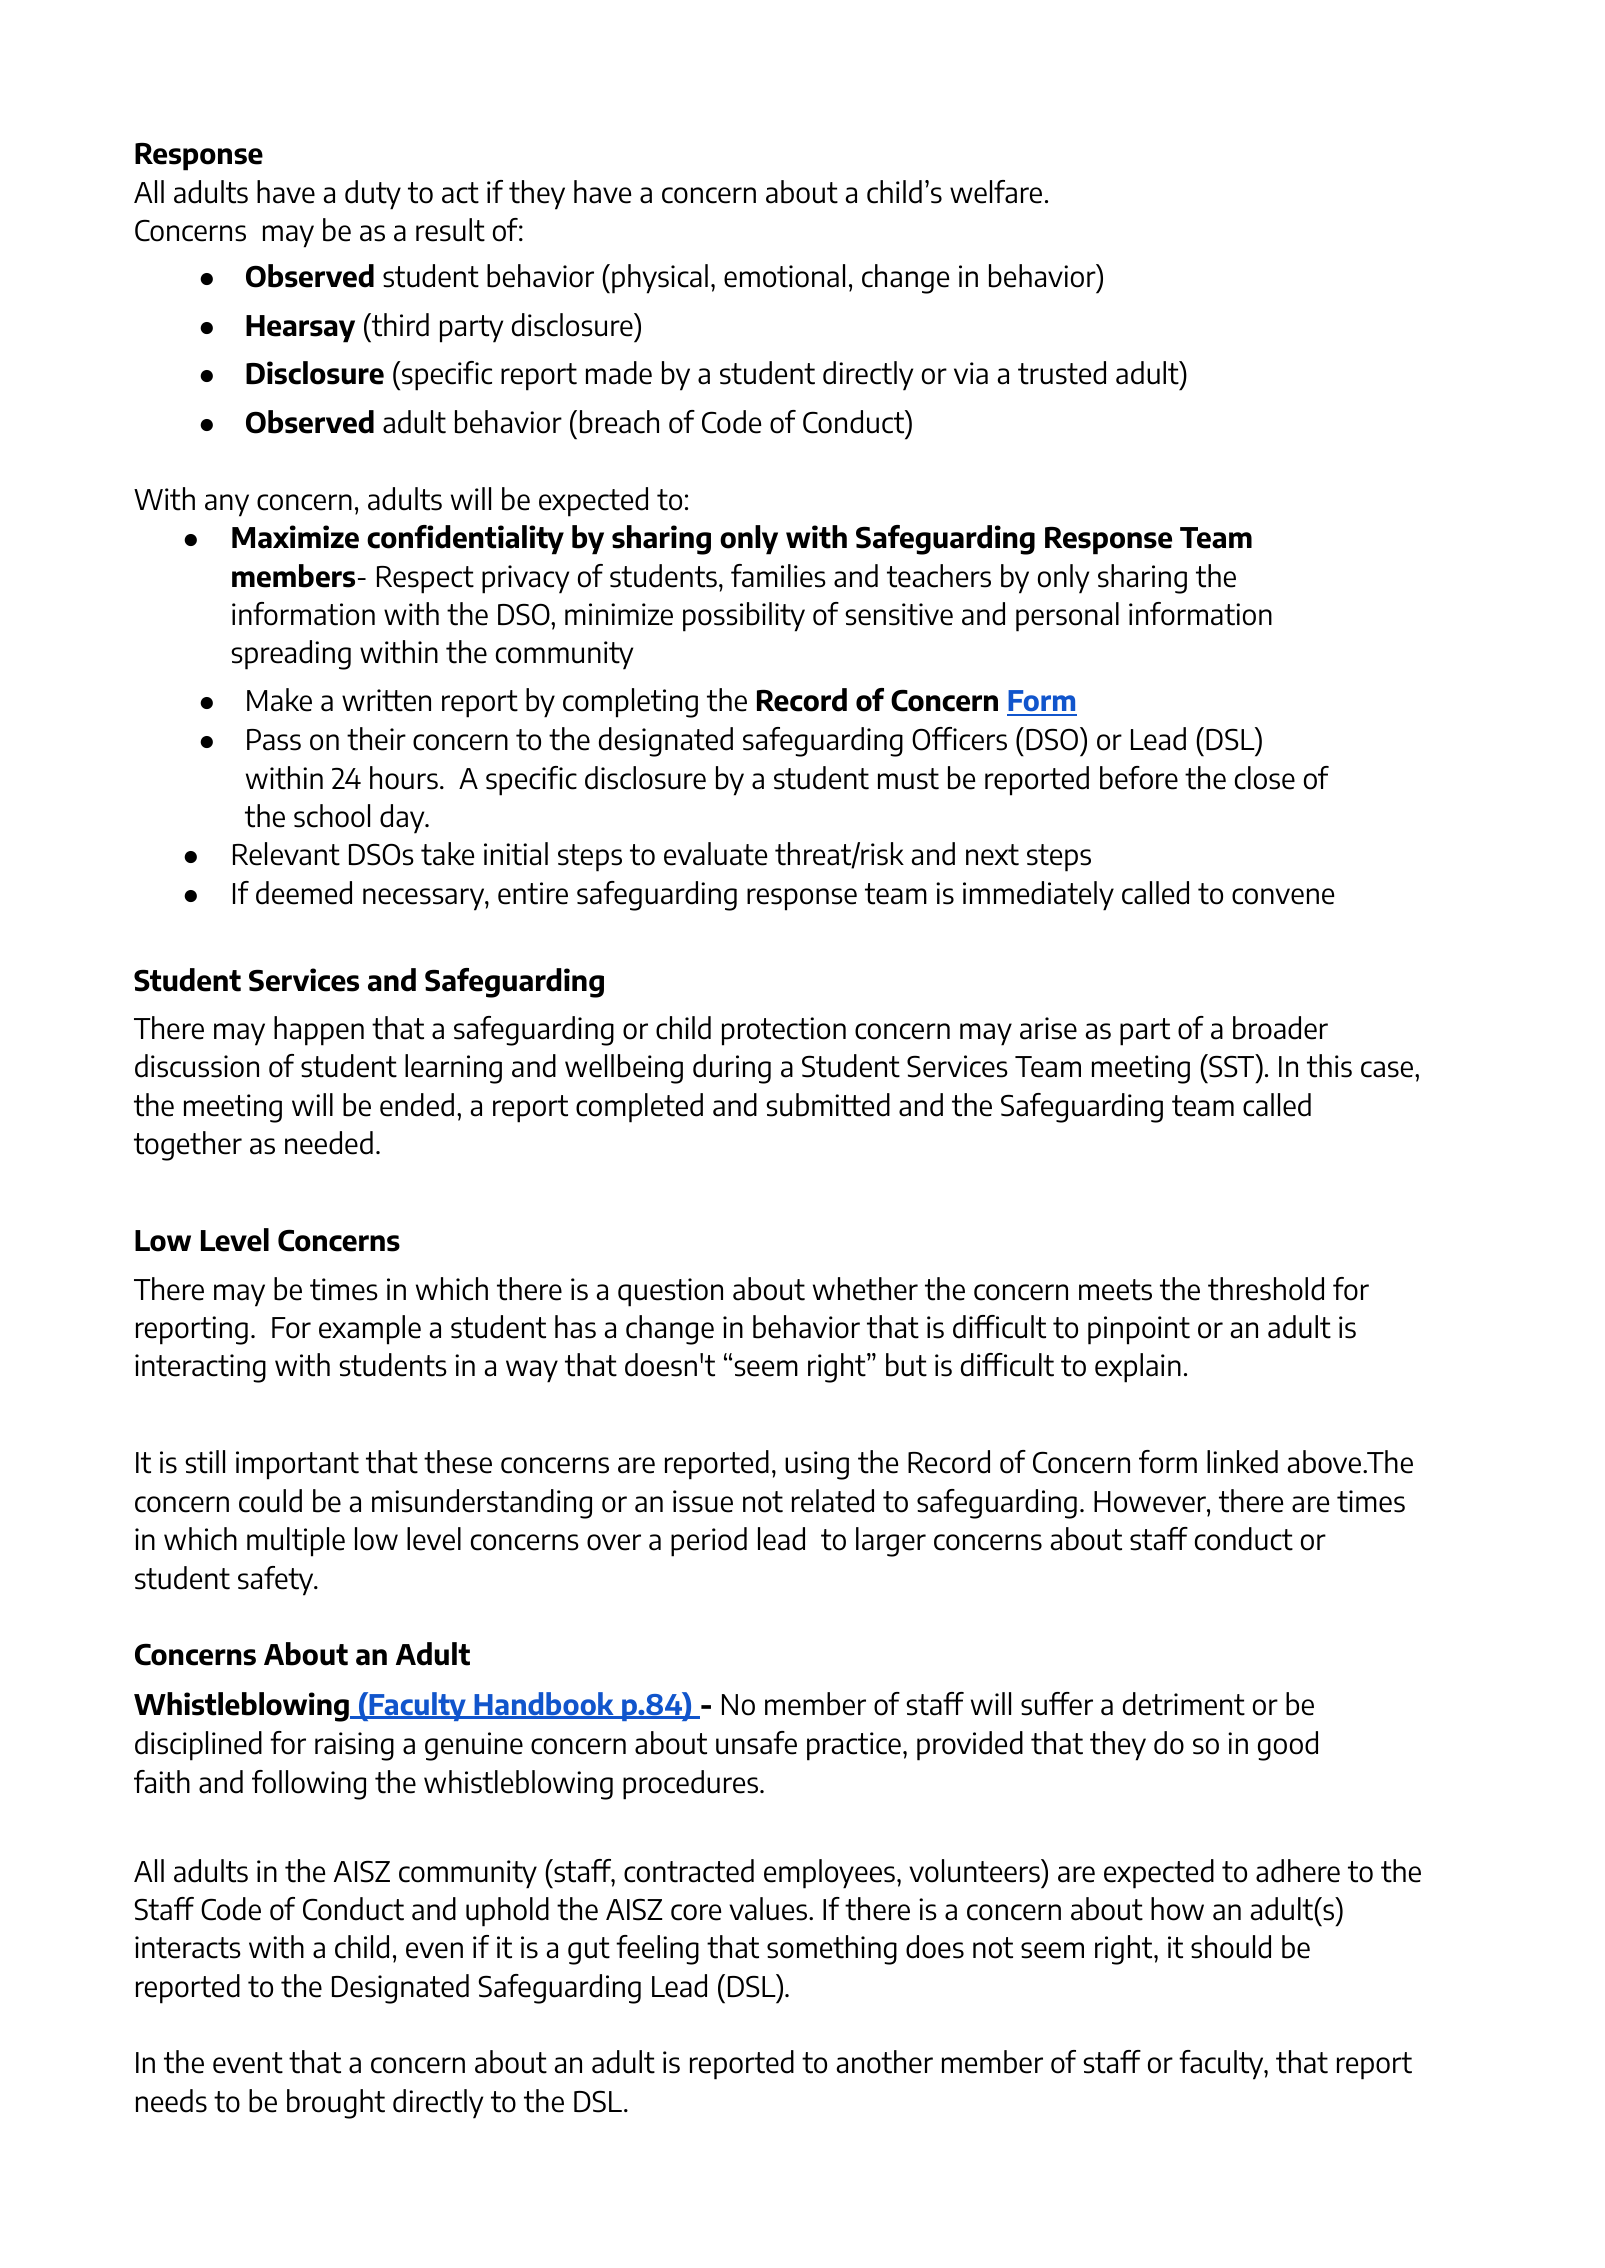 Image resolution: width=1605 pixels, height=2268 pixels. I want to click on brought, so click(336, 2104).
